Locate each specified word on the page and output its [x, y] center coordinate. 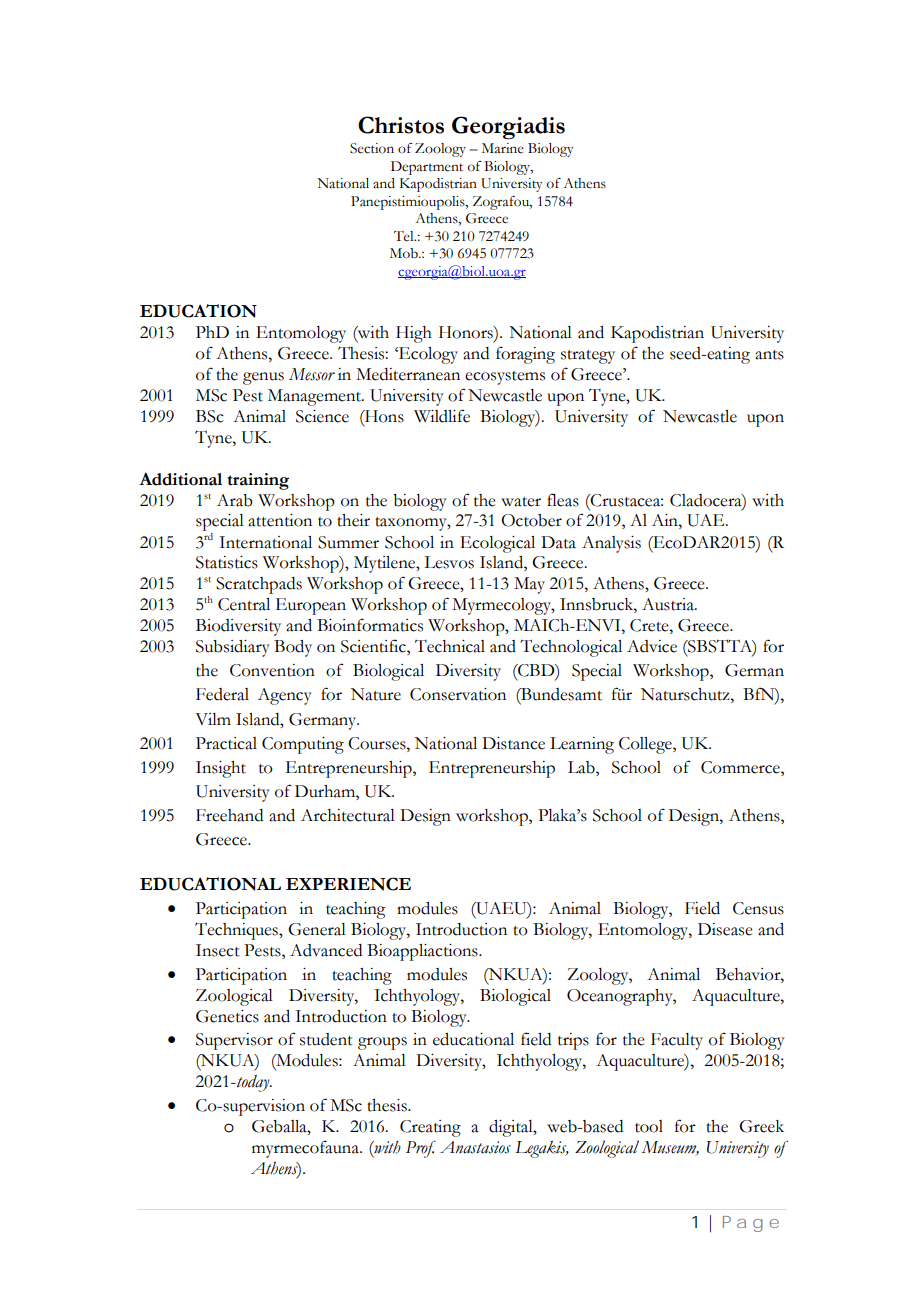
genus [263, 378]
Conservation [458, 694]
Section [372, 148]
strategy [588, 357]
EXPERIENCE [348, 884]
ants [769, 355]
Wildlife [442, 416]
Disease [725, 929]
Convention [272, 670]
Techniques [237, 931]
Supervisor [234, 1041]
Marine [503, 148]
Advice [652, 646]
